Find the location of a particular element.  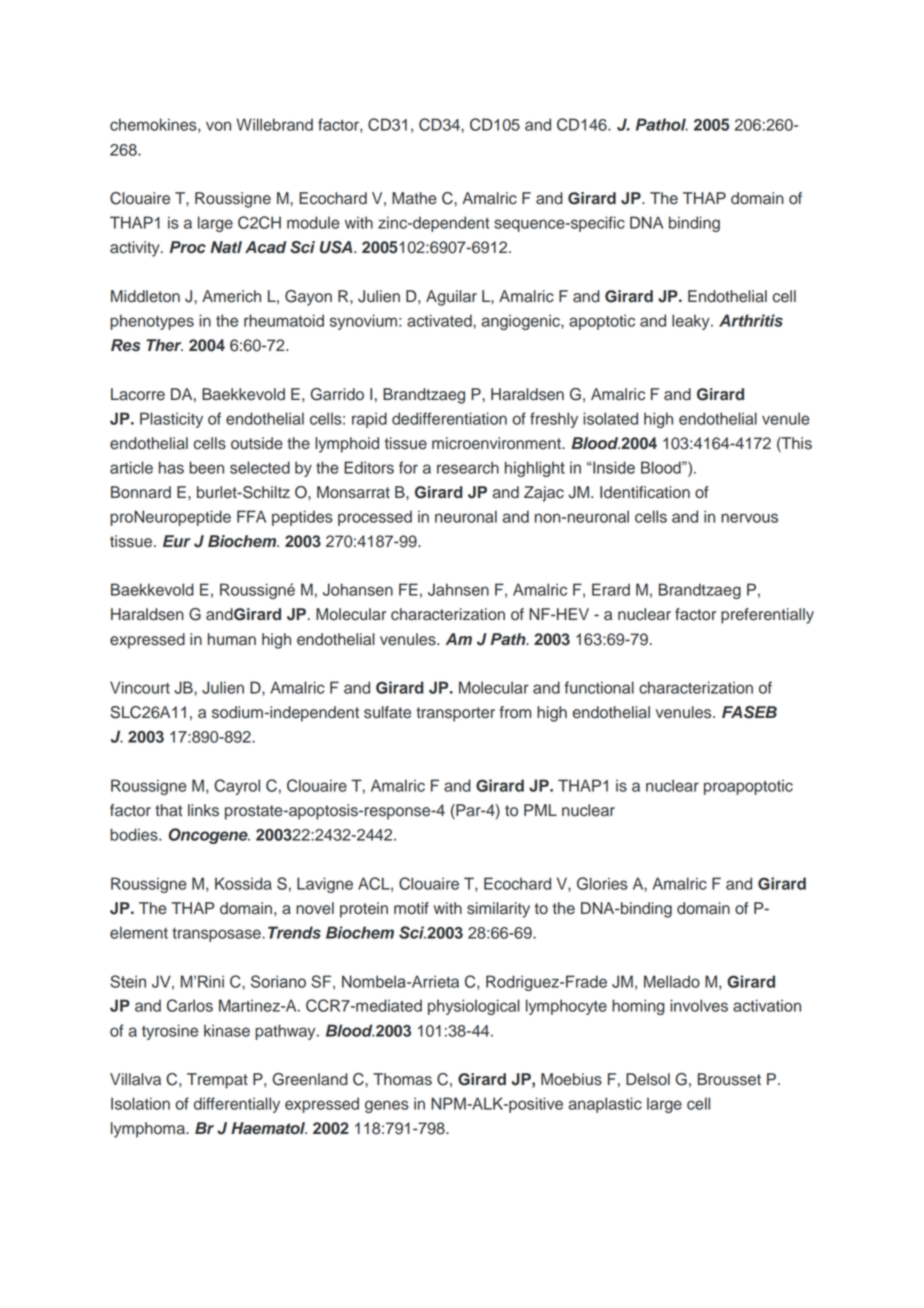

preferentially is located at coordinates (767, 616).
